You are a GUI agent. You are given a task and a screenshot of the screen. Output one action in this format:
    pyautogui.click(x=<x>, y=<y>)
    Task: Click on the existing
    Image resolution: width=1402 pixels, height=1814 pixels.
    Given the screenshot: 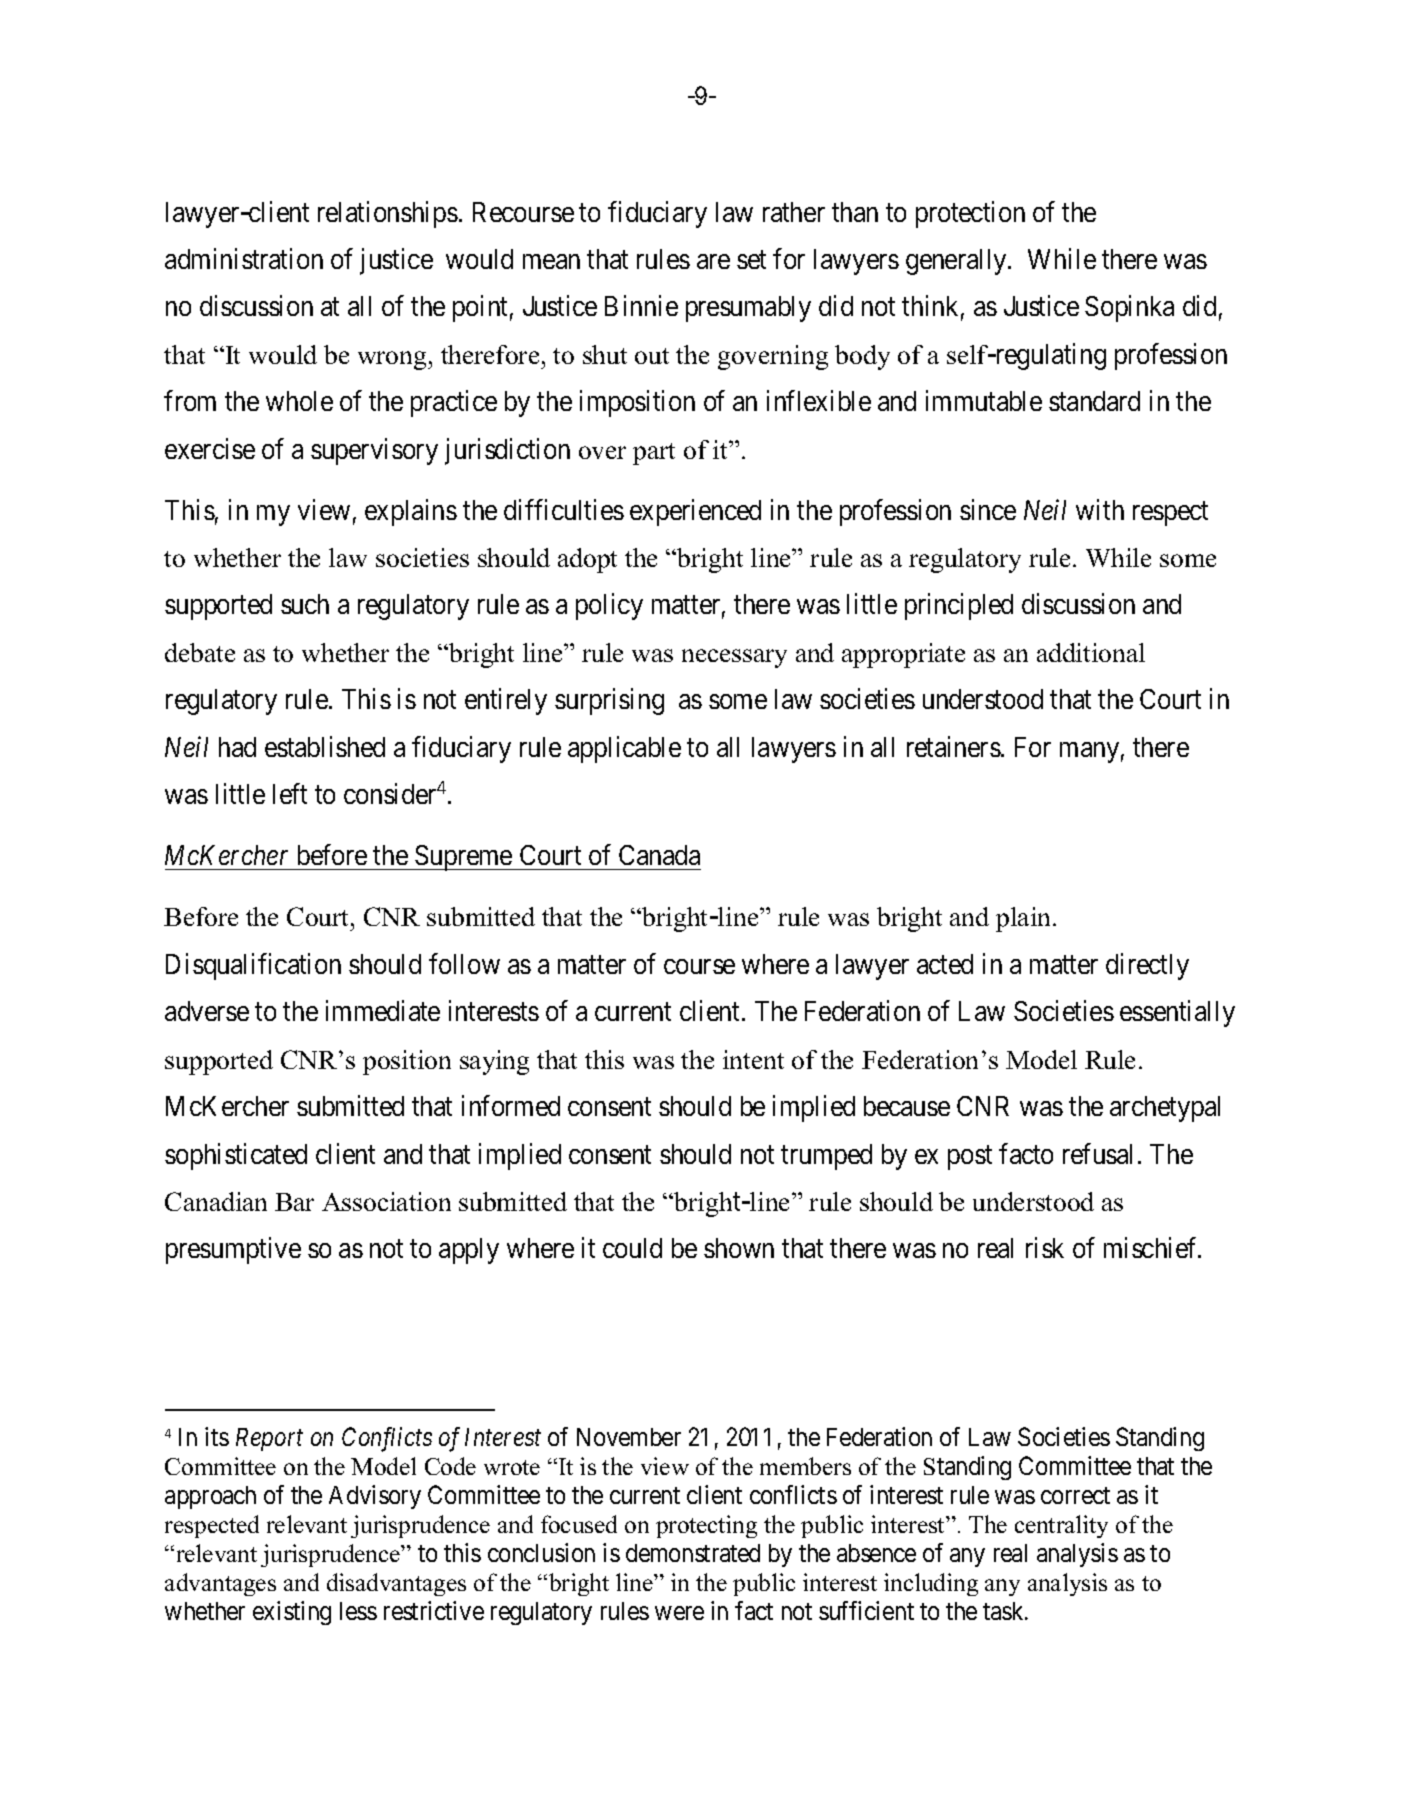 What is the action you would take?
    pyautogui.click(x=292, y=1613)
